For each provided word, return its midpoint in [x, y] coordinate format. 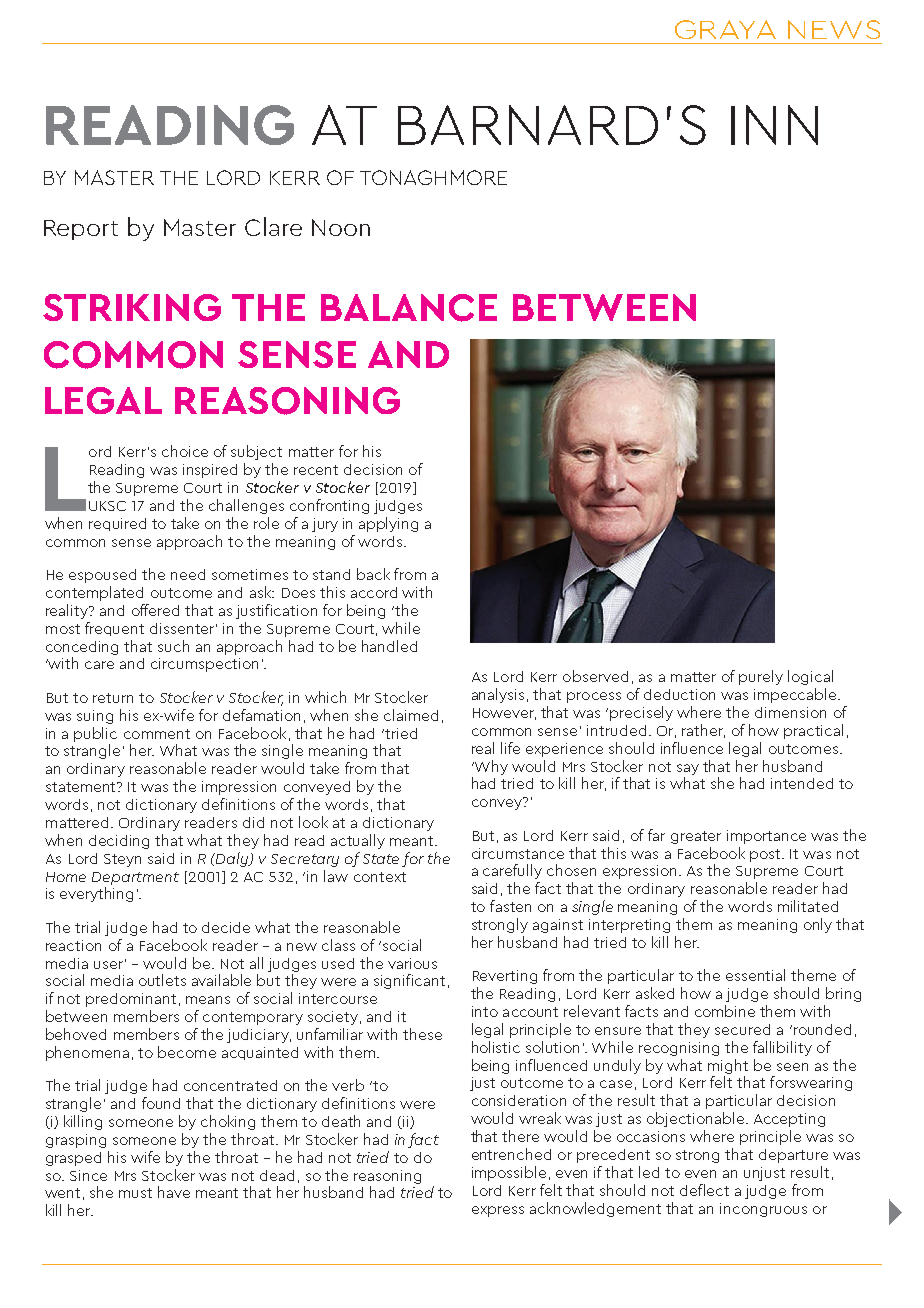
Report [81, 230]
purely [761, 677]
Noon [341, 227]
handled [389, 646]
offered [155, 610]
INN [774, 125]
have [174, 1192]
